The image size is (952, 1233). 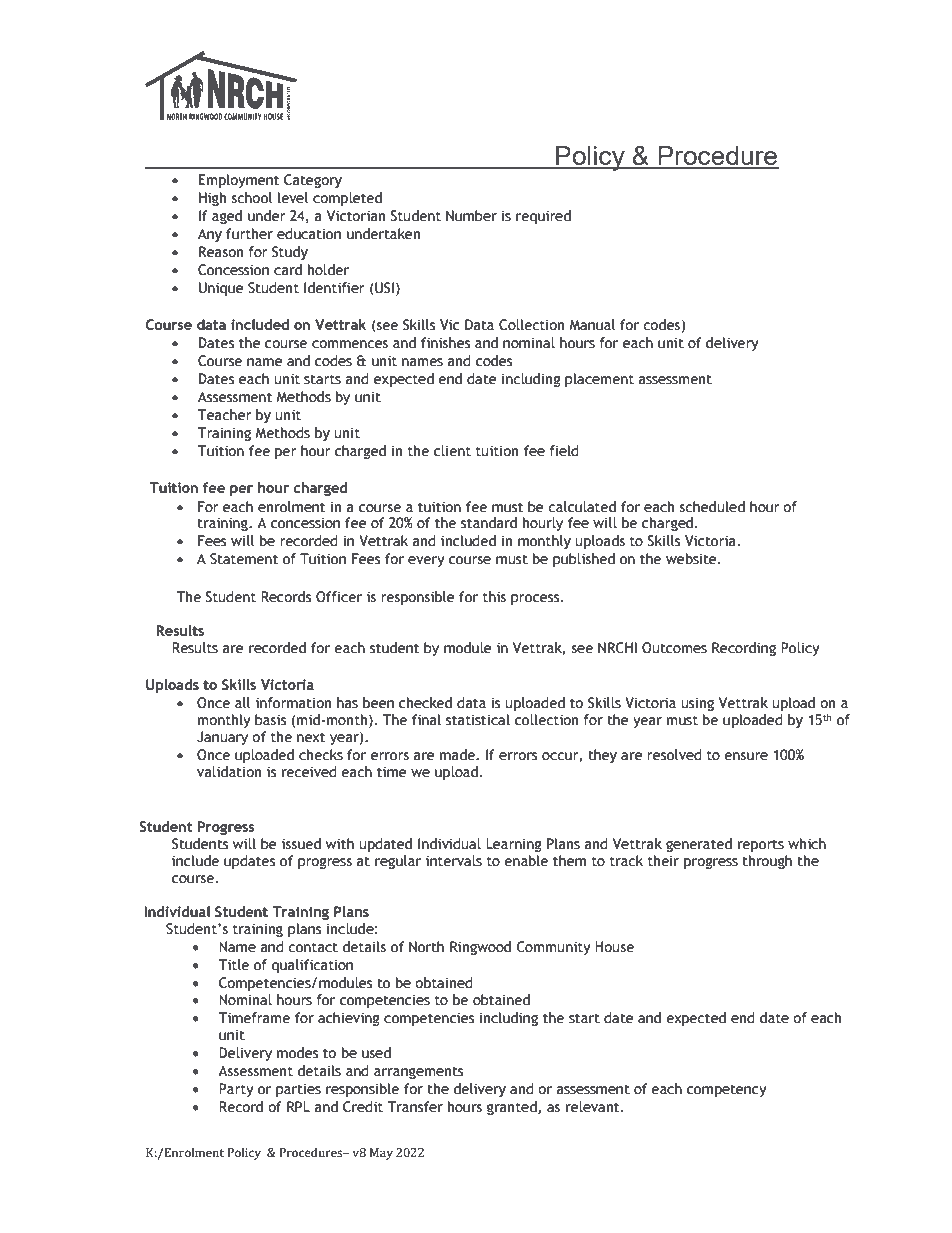 What do you see at coordinates (478, 720) in the image?
I see `statistical` at bounding box center [478, 720].
